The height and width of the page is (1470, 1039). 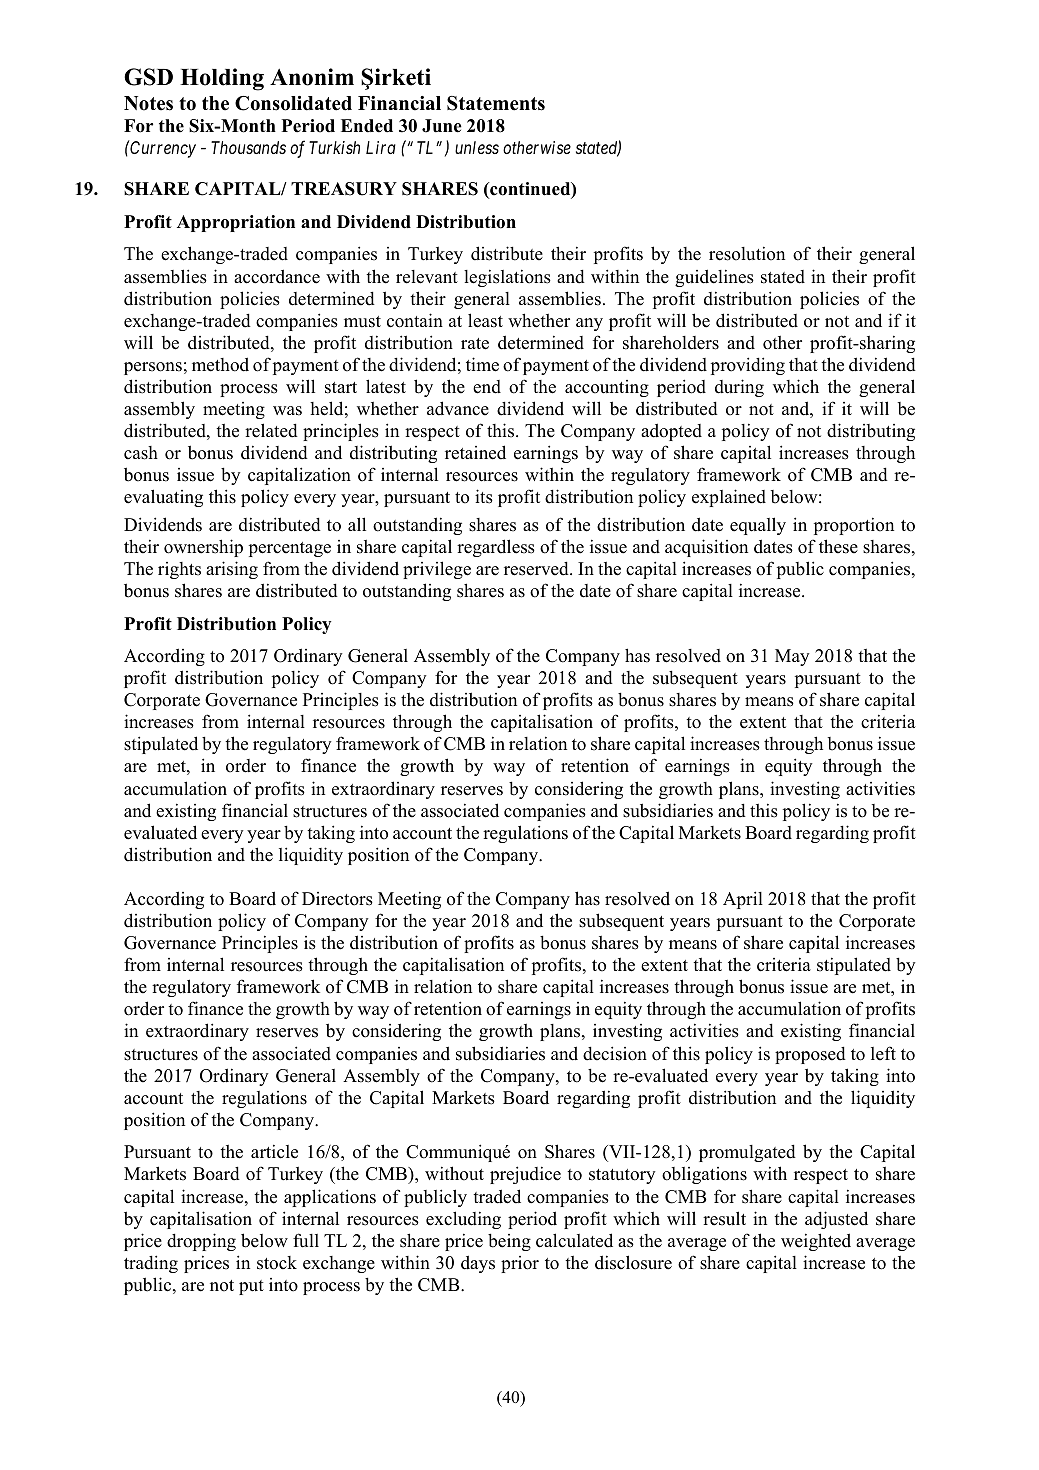 What do you see at coordinates (232, 570) in the page?
I see `arising` at bounding box center [232, 570].
